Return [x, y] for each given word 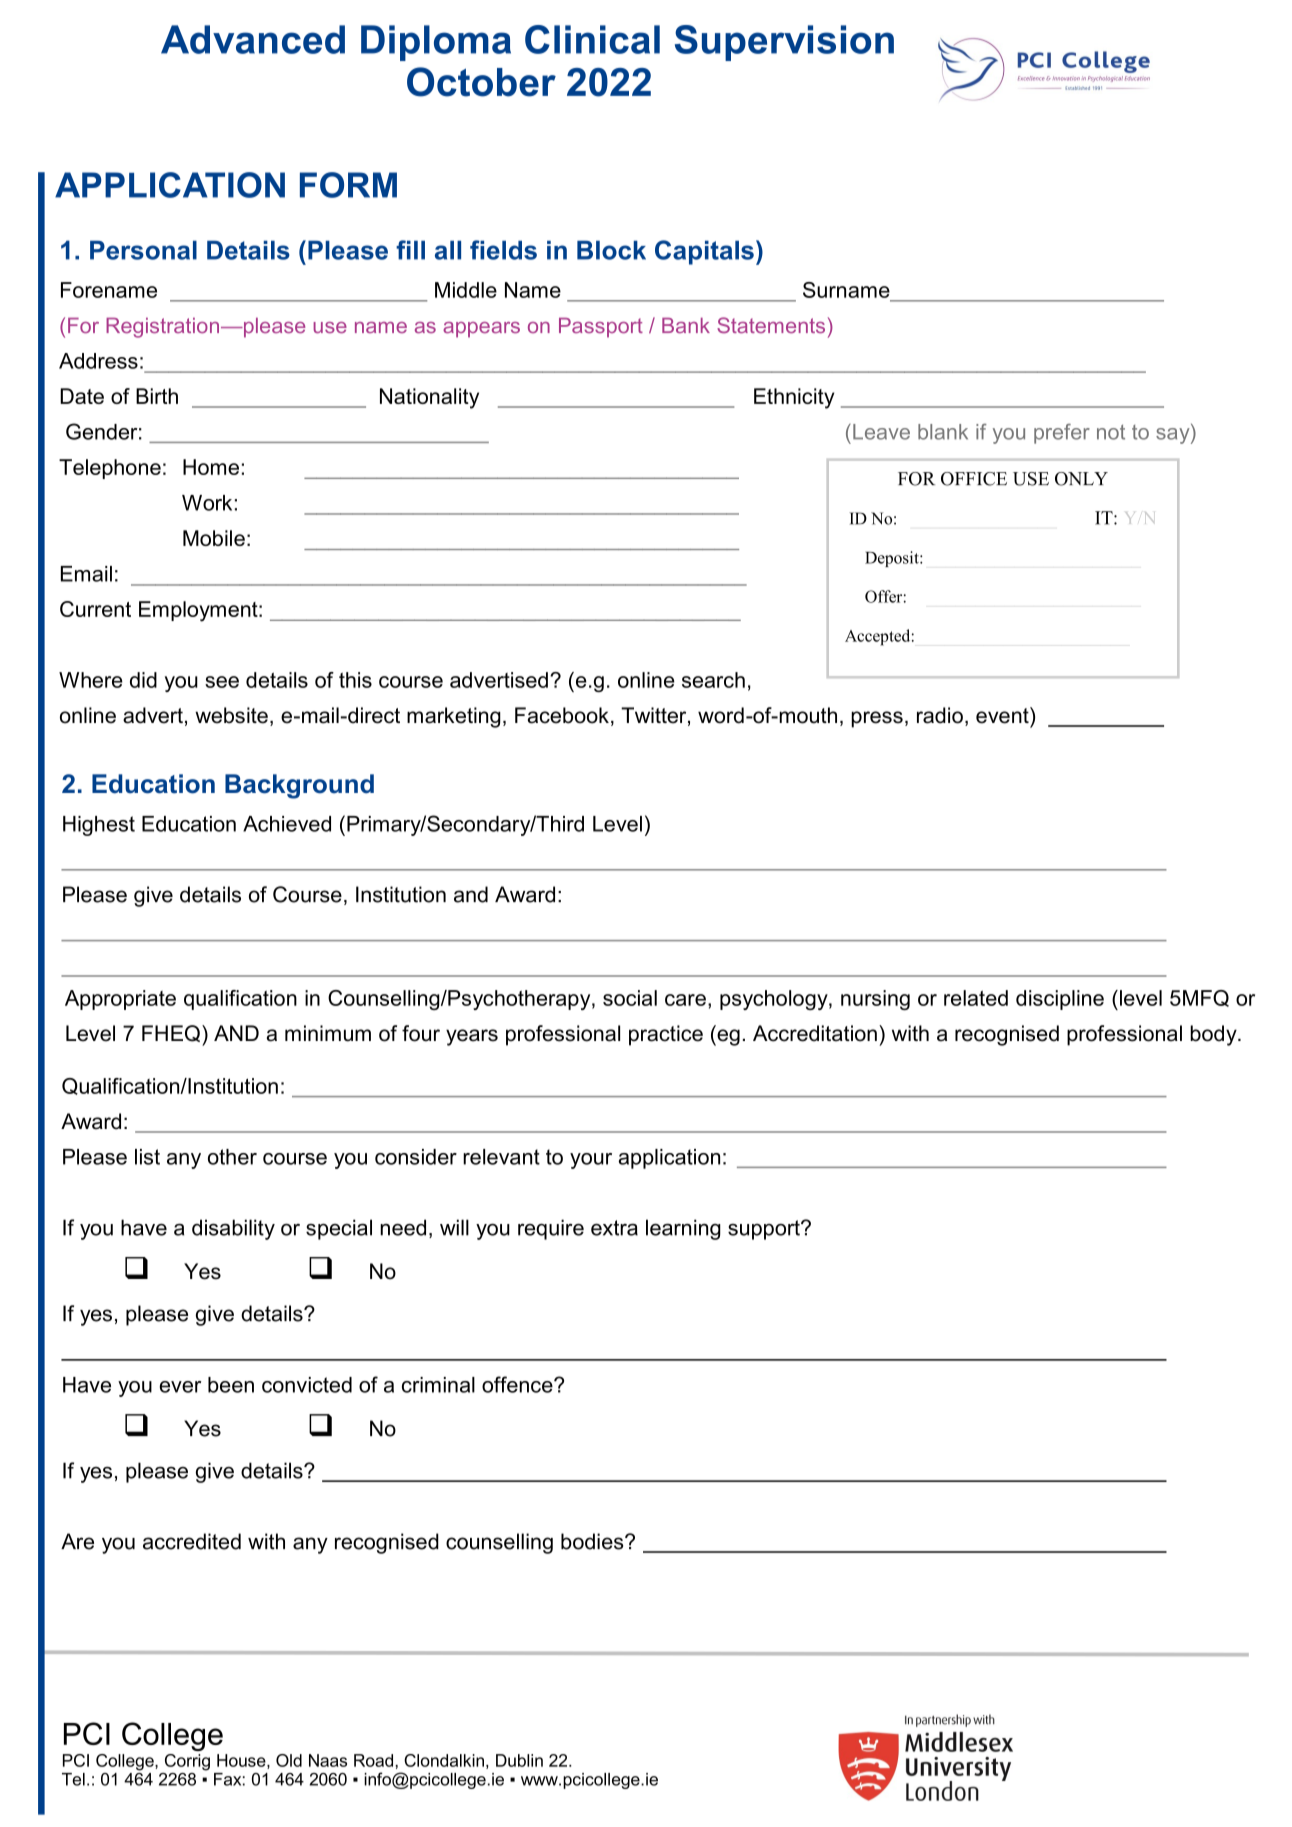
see [222, 682]
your [591, 1161]
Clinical [592, 39]
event [1003, 715]
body [1214, 1035]
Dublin [519, 1760]
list [147, 1157]
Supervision [784, 43]
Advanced [253, 39]
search [713, 680]
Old [289, 1760]
